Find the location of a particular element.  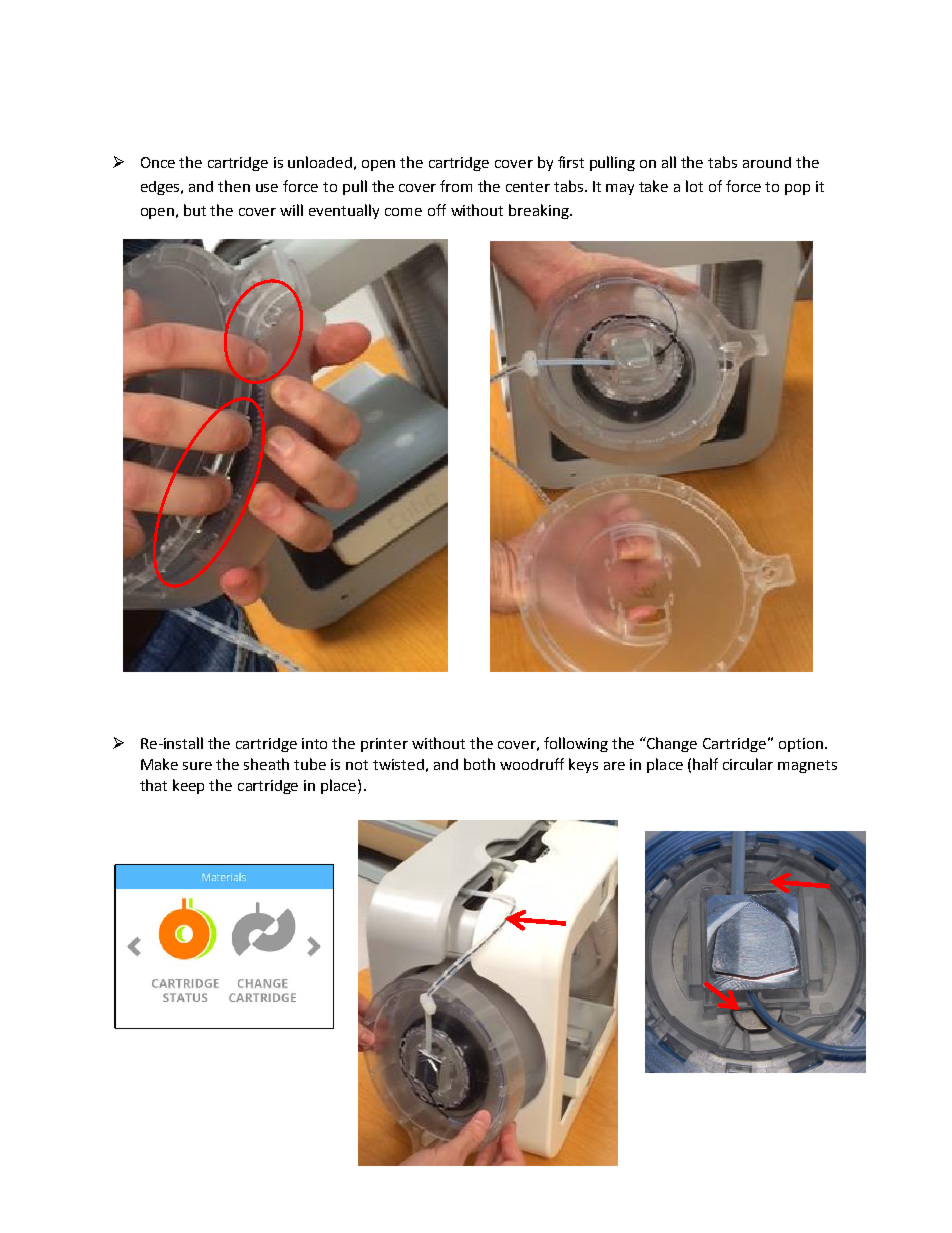

both is located at coordinates (479, 764).
